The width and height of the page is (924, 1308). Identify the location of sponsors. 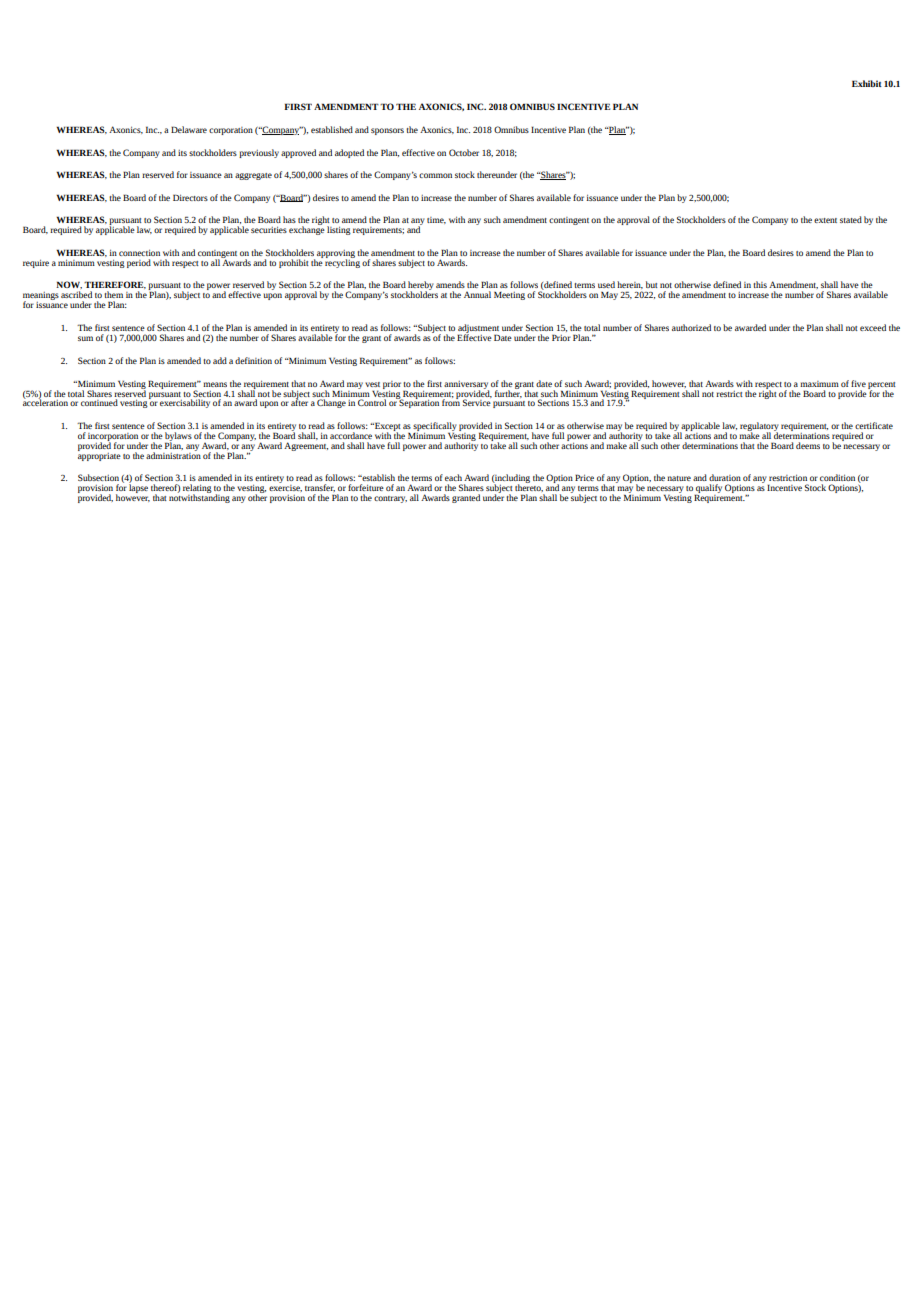
(387, 131).
